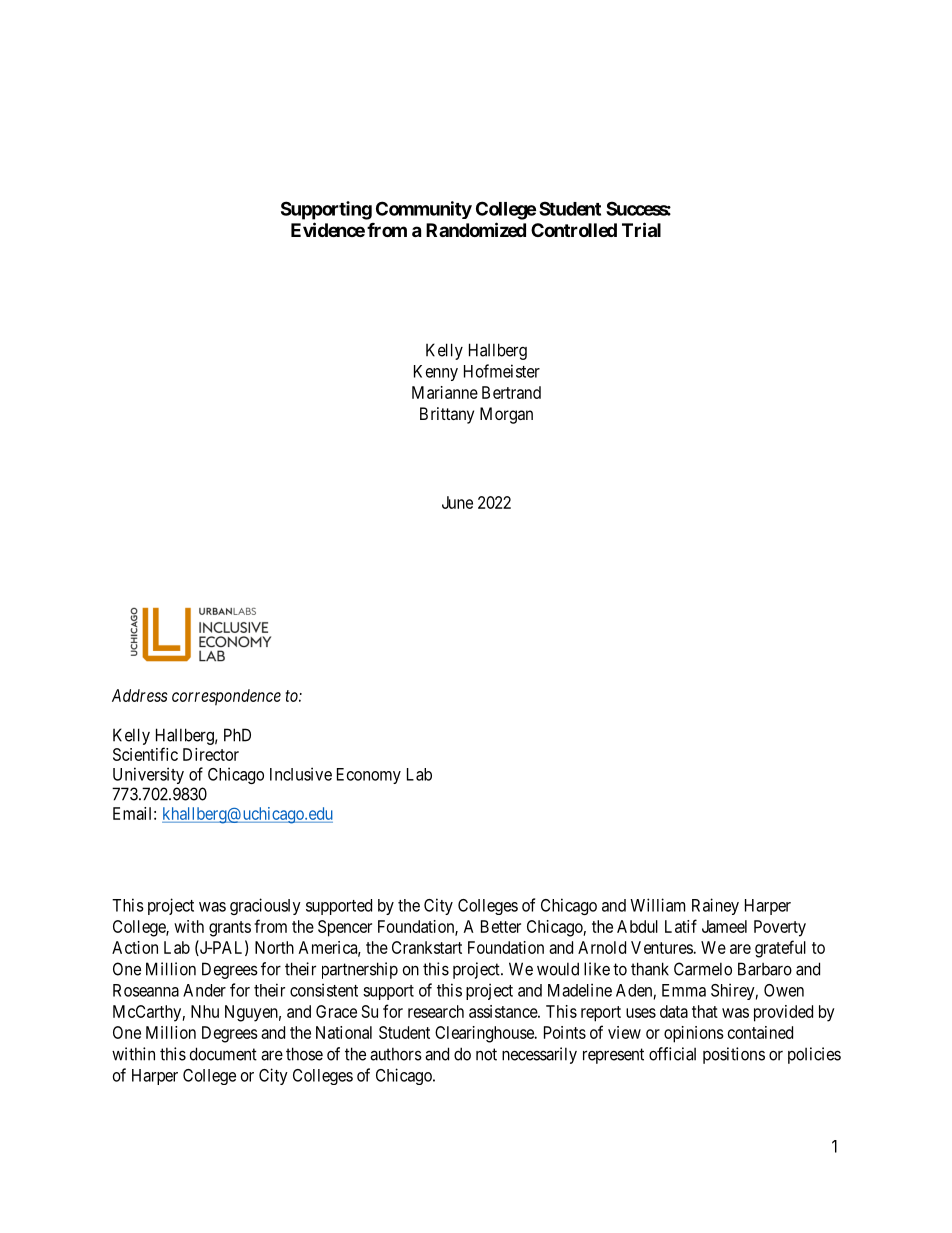 The width and height of the document is (952, 1233). What do you see at coordinates (424, 210) in the document?
I see `Community` at bounding box center [424, 210].
